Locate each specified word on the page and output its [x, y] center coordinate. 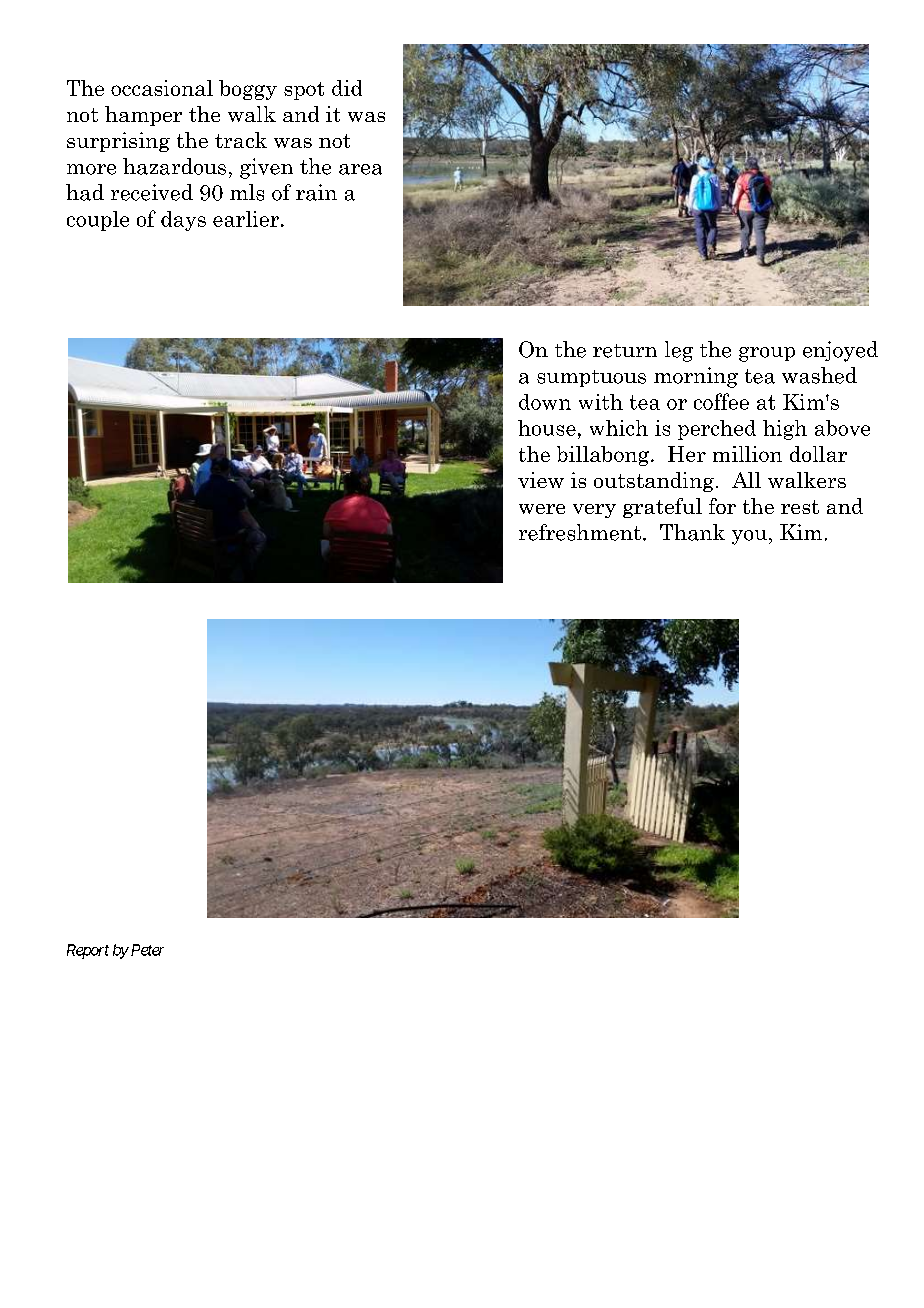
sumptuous [591, 378]
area [360, 169]
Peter [146, 950]
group [767, 354]
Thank [692, 532]
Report [88, 951]
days [183, 221]
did [347, 88]
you [749, 537]
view [541, 480]
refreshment [580, 532]
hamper [143, 116]
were [542, 509]
